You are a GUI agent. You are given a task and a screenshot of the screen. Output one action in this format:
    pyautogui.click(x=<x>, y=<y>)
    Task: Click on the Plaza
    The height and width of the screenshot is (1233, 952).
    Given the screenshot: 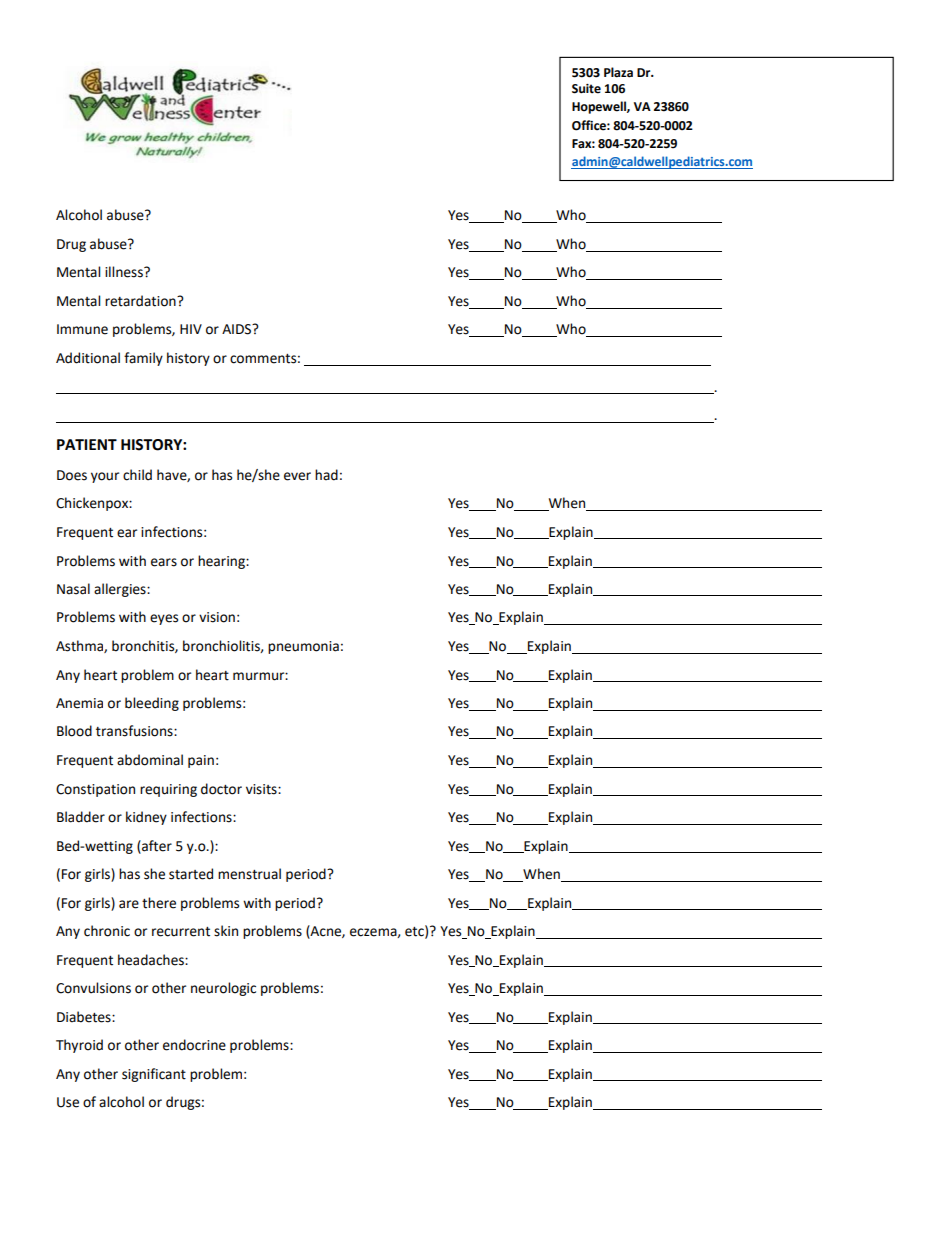 What is the action you would take?
    pyautogui.click(x=618, y=72)
